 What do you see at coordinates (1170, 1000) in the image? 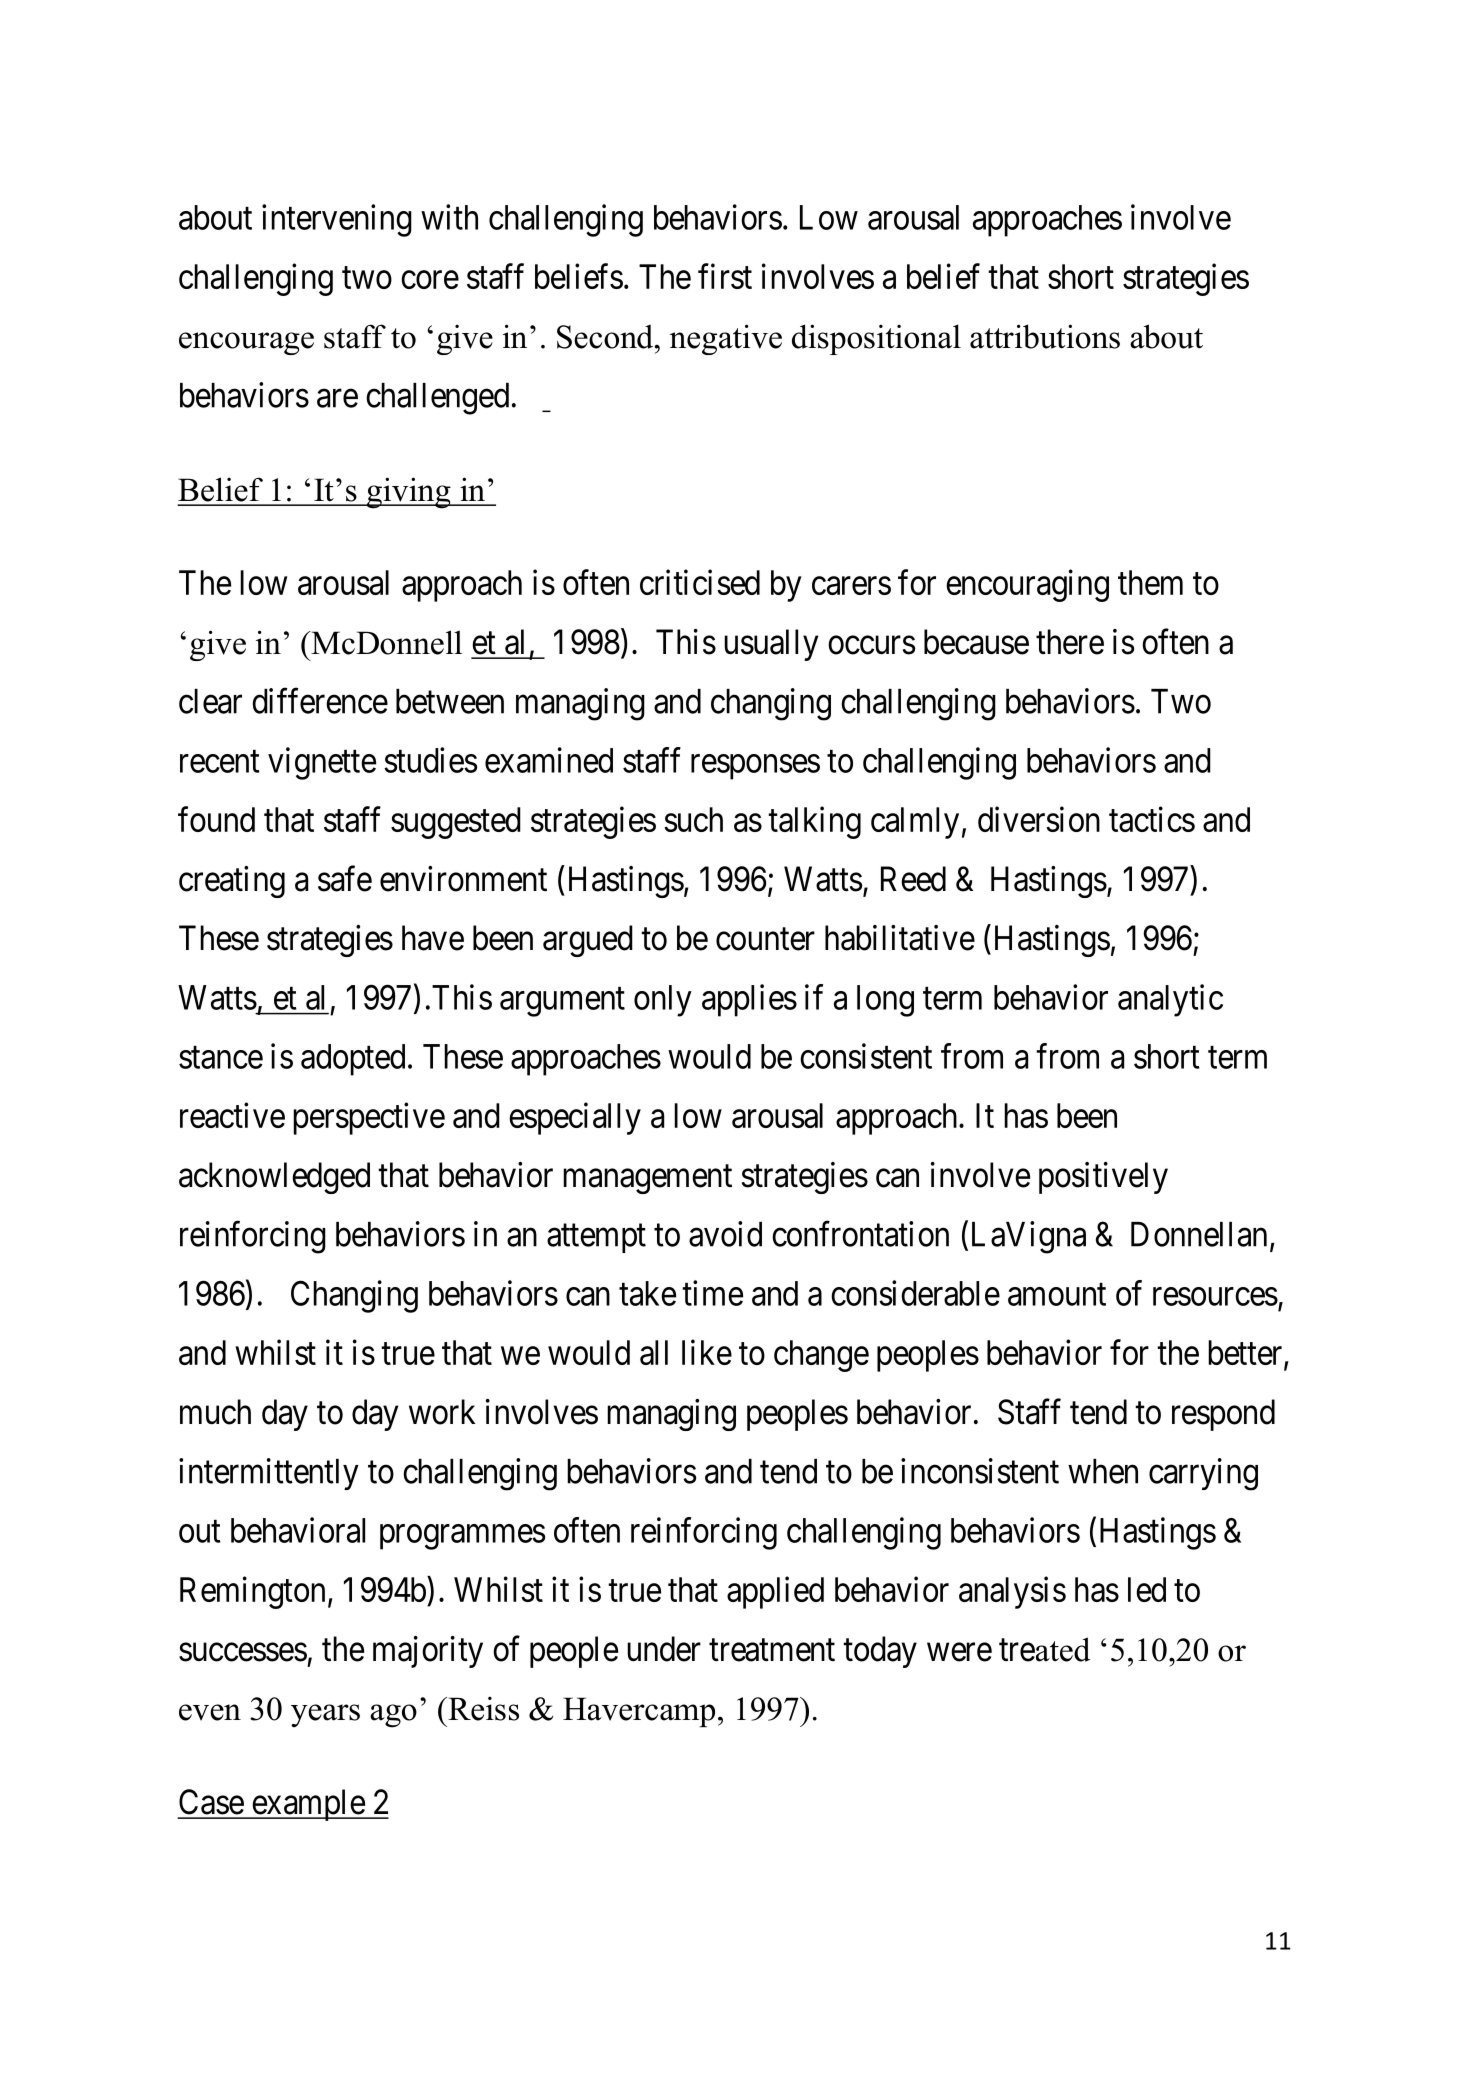
I see `analytic` at bounding box center [1170, 1000].
